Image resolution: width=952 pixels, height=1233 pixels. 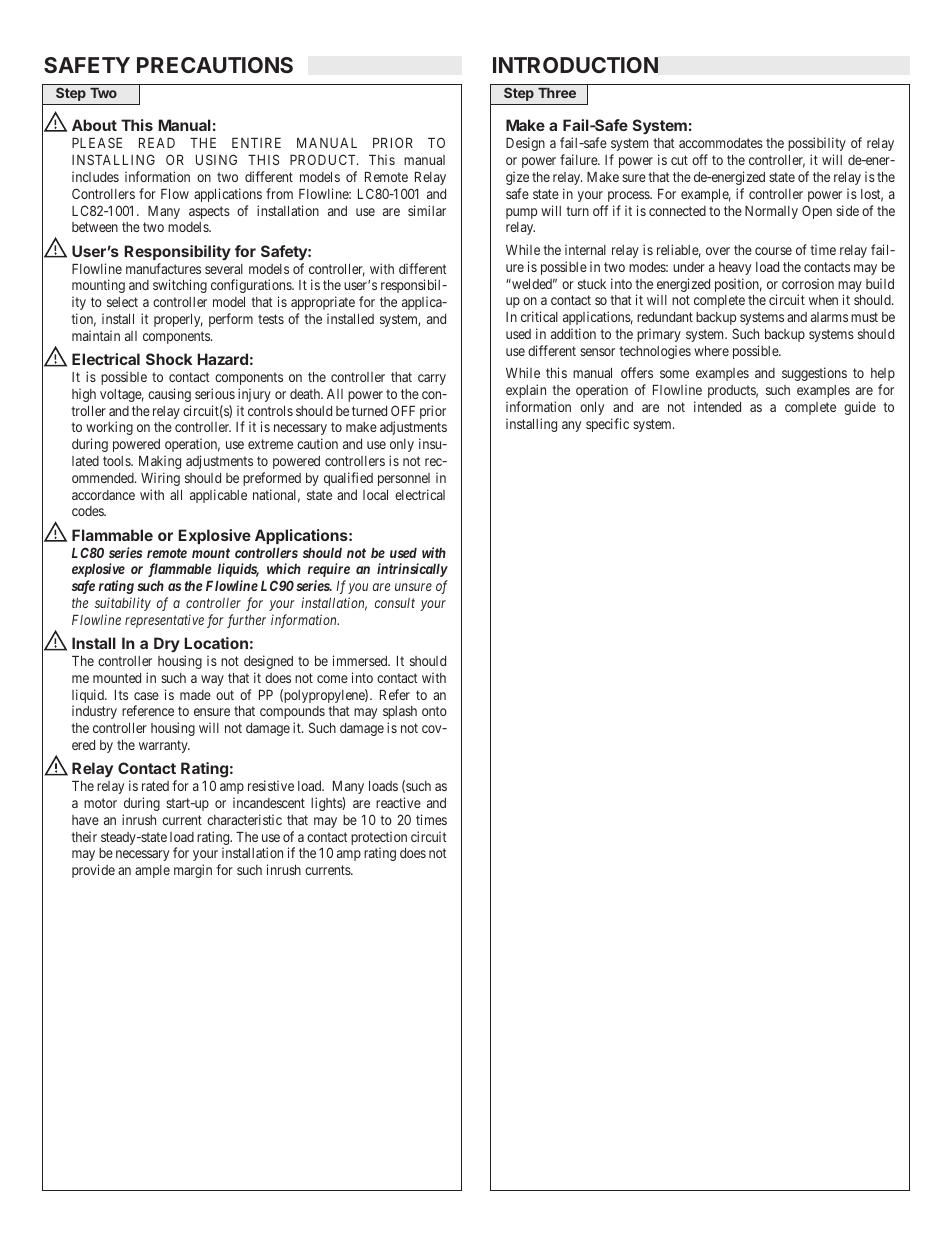 What do you see at coordinates (398, 802) in the screenshot?
I see `reactive` at bounding box center [398, 802].
